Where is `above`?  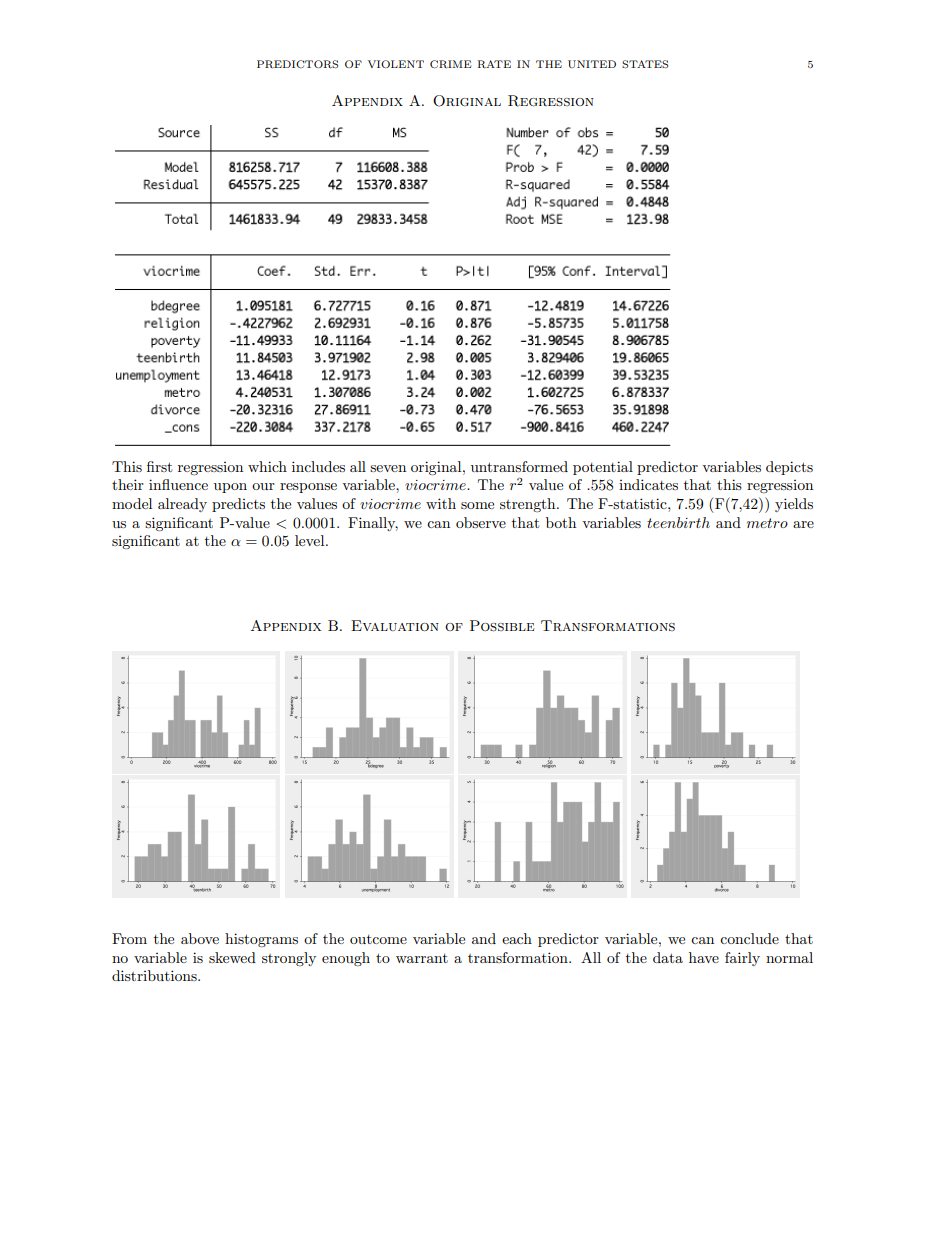
above is located at coordinates (200, 938).
